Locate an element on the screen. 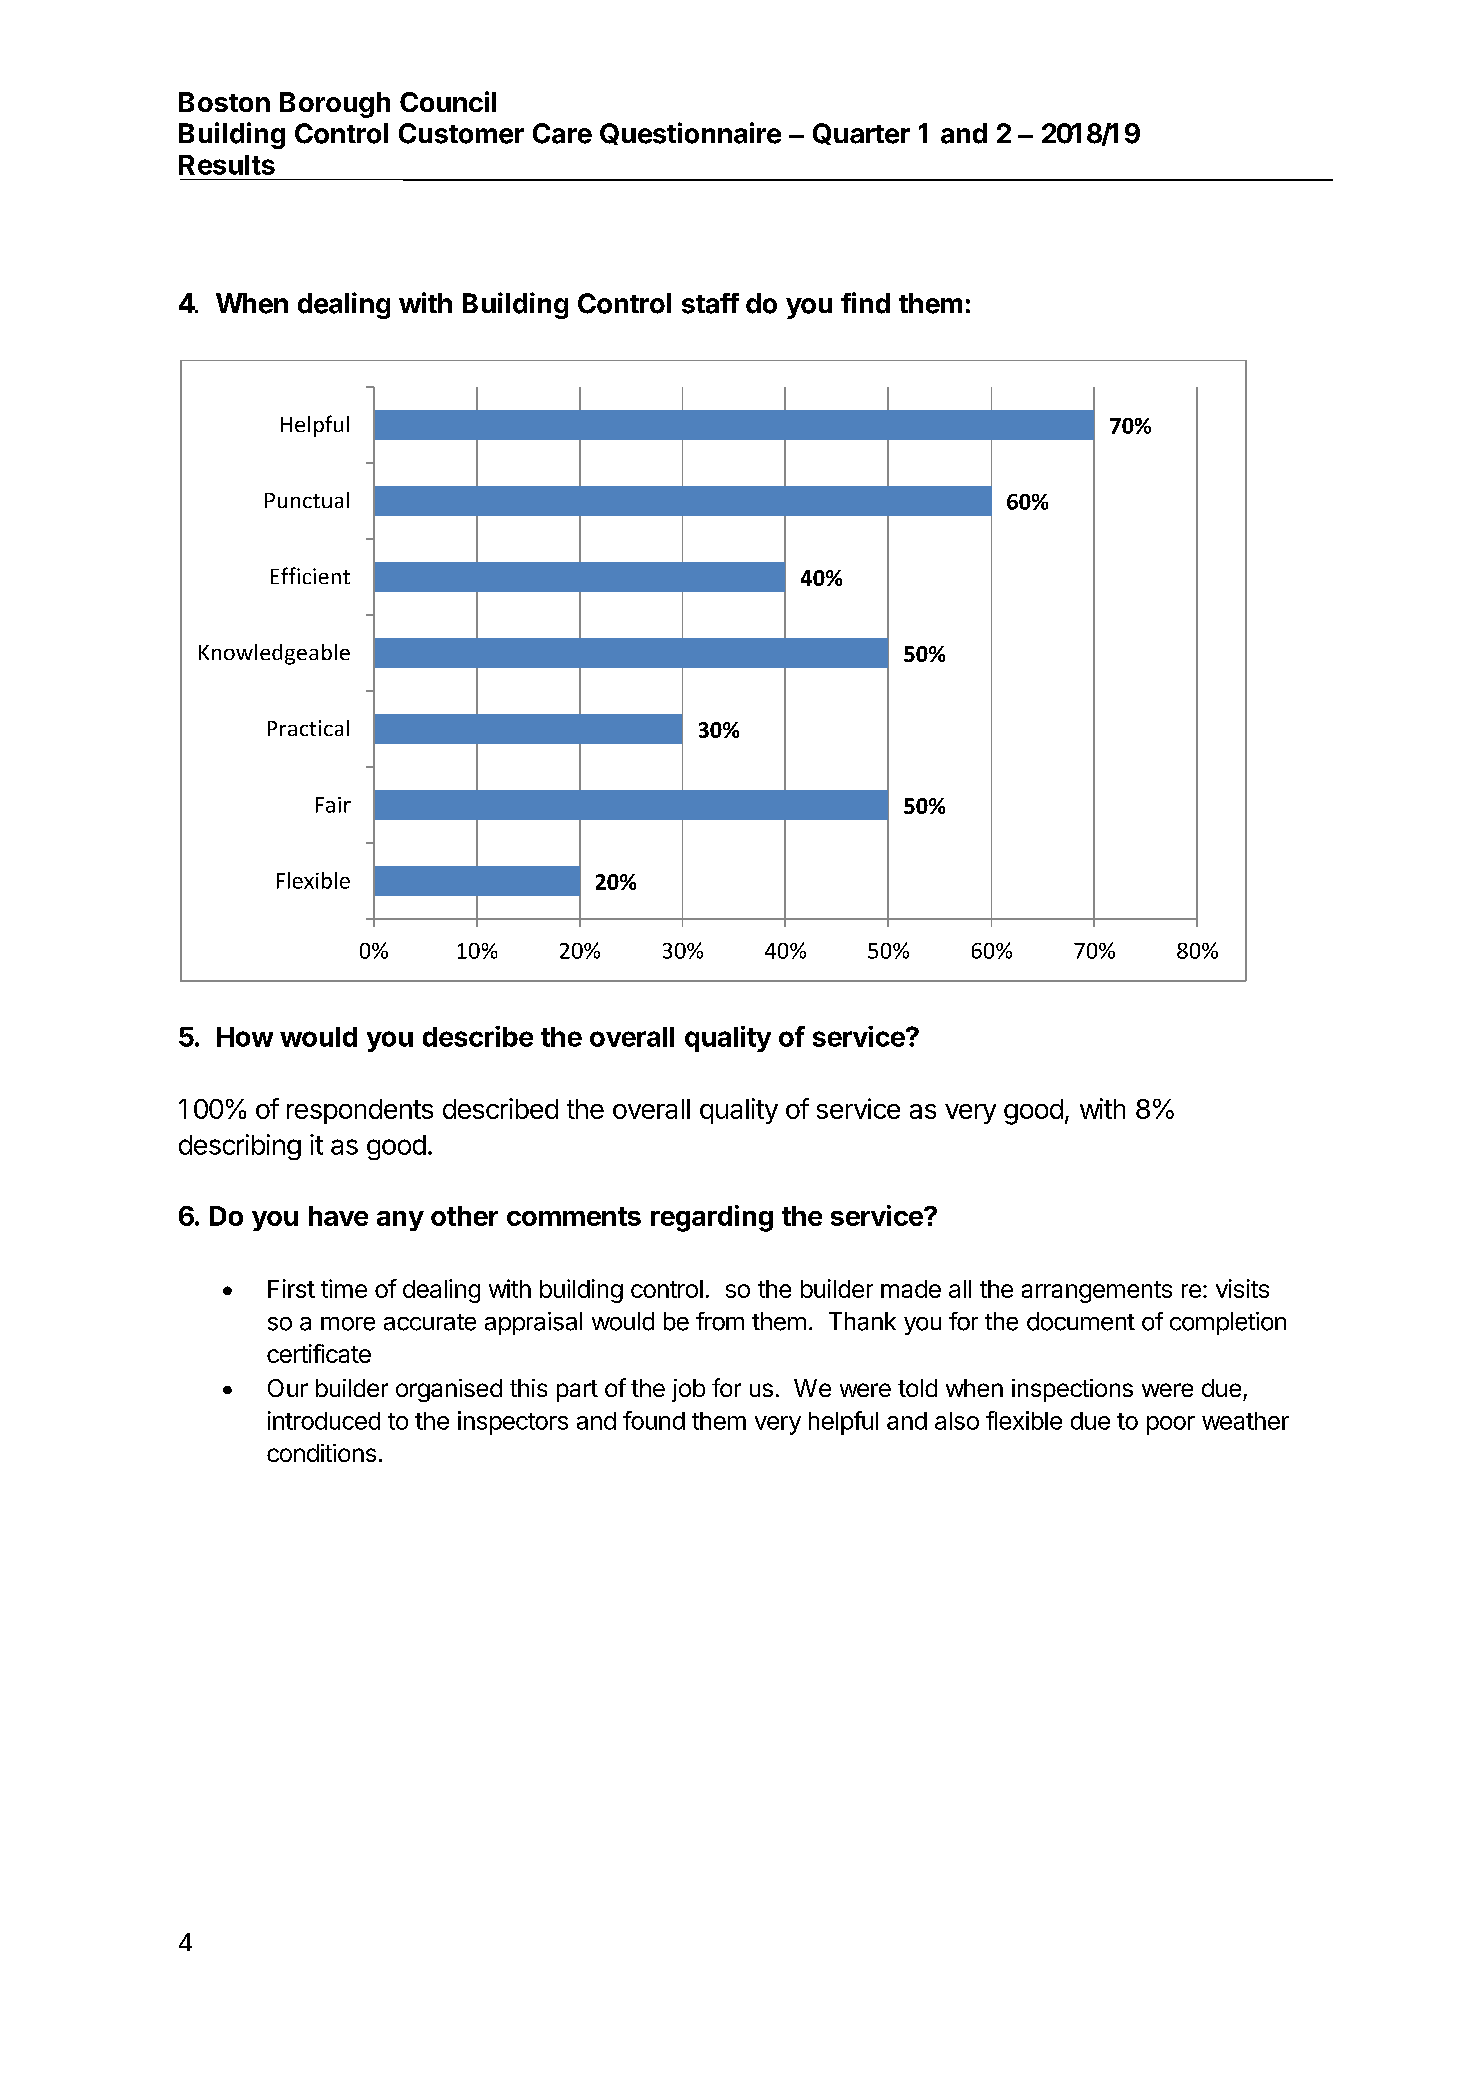 The image size is (1467, 2075). introduced is located at coordinates (324, 1420).
